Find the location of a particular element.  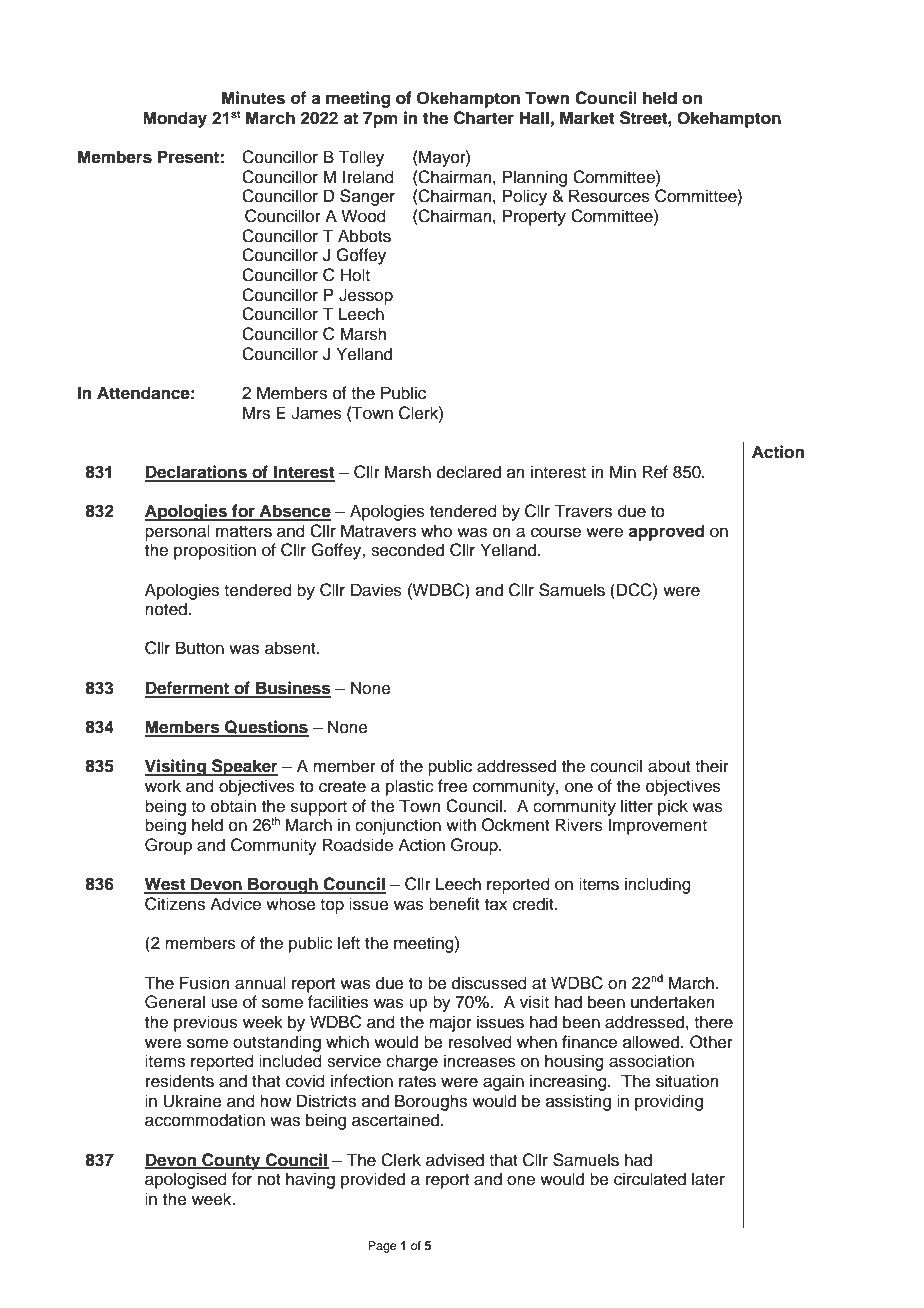

Questions is located at coordinates (266, 728).
